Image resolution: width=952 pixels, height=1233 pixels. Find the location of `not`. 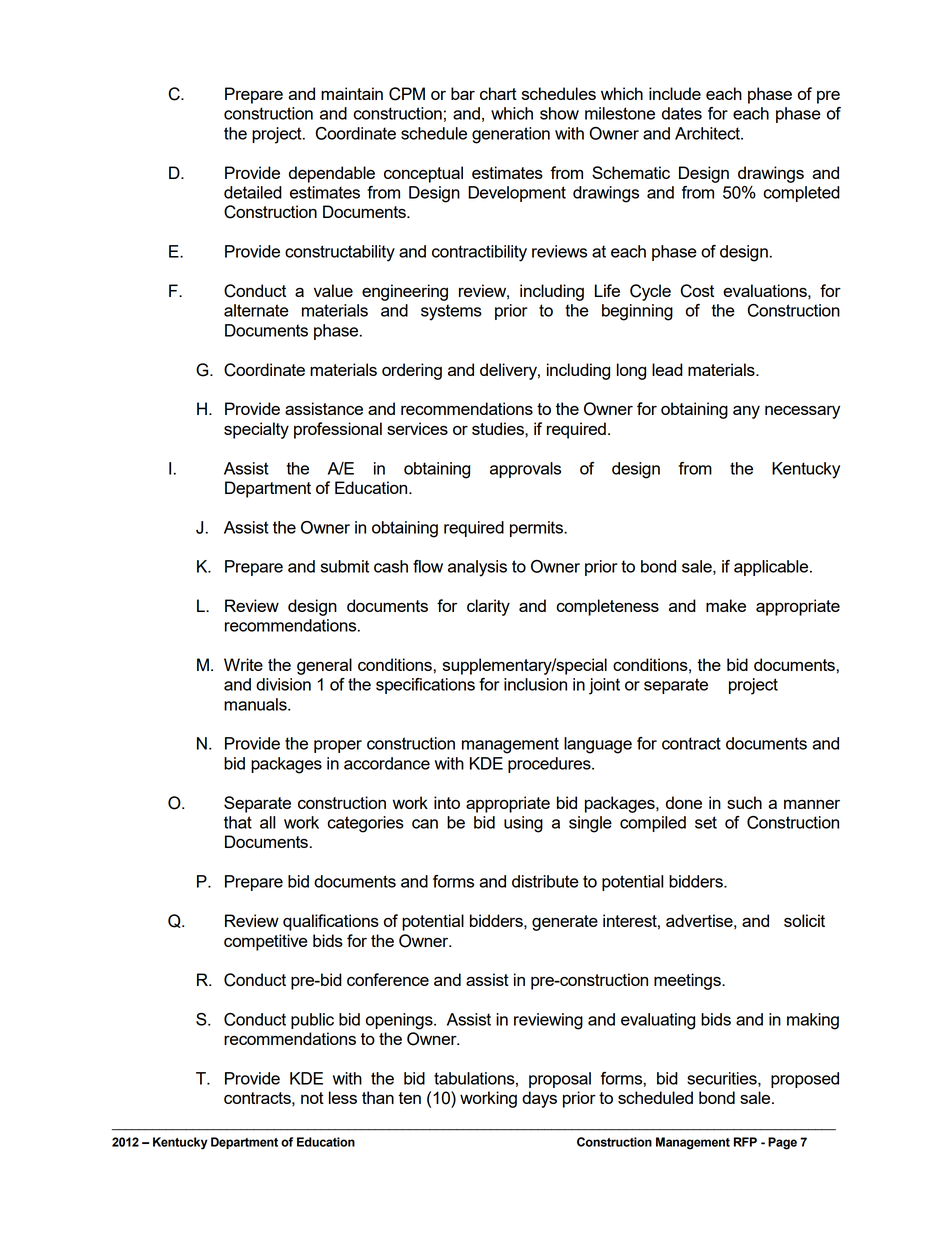

not is located at coordinates (312, 1098).
